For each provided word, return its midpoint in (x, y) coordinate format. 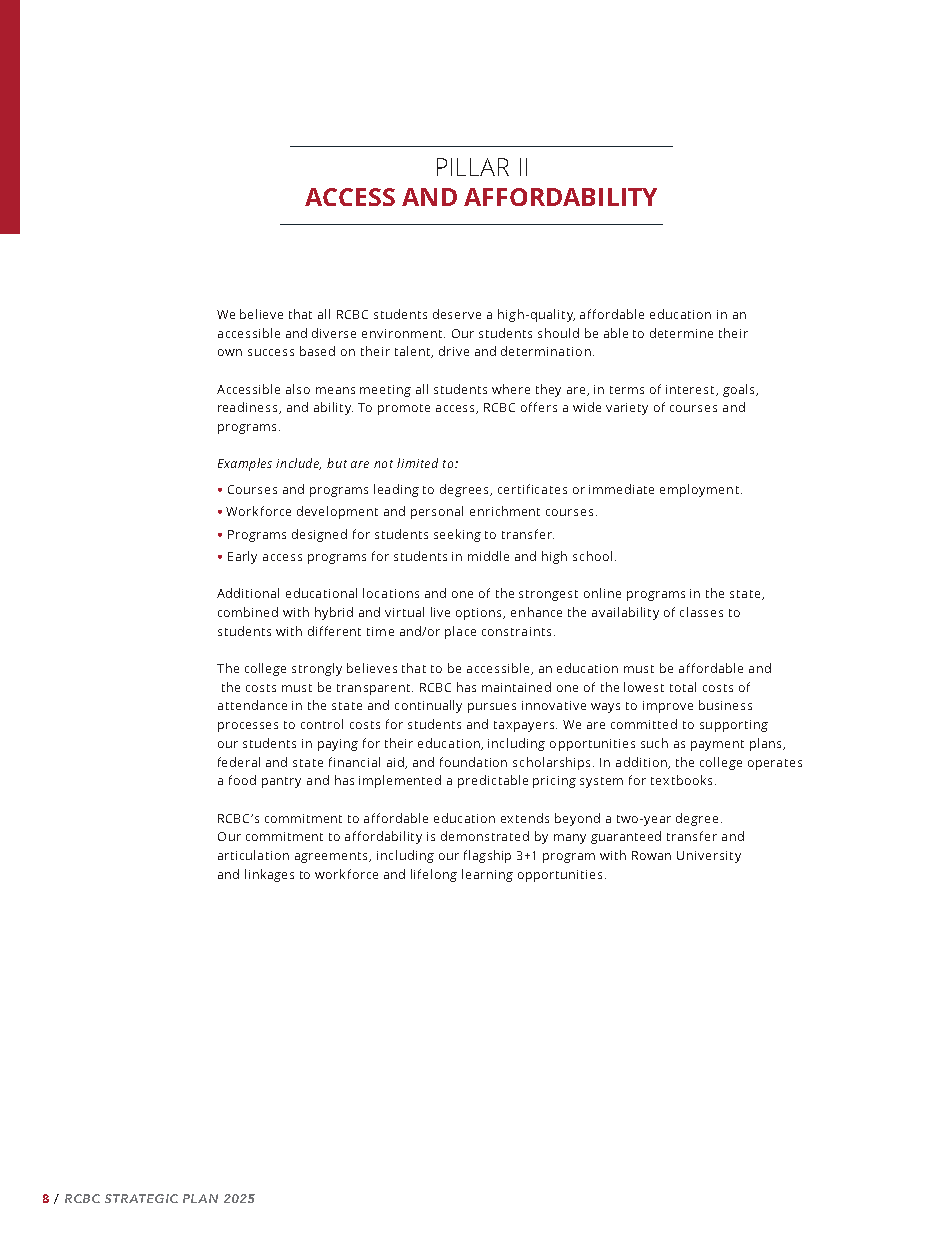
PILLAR (473, 167)
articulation (253, 855)
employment (699, 490)
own (230, 352)
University (709, 857)
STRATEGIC (141, 1198)
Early (242, 557)
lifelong (434, 875)
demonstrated (485, 836)
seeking (457, 535)
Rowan (651, 855)
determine (681, 333)
